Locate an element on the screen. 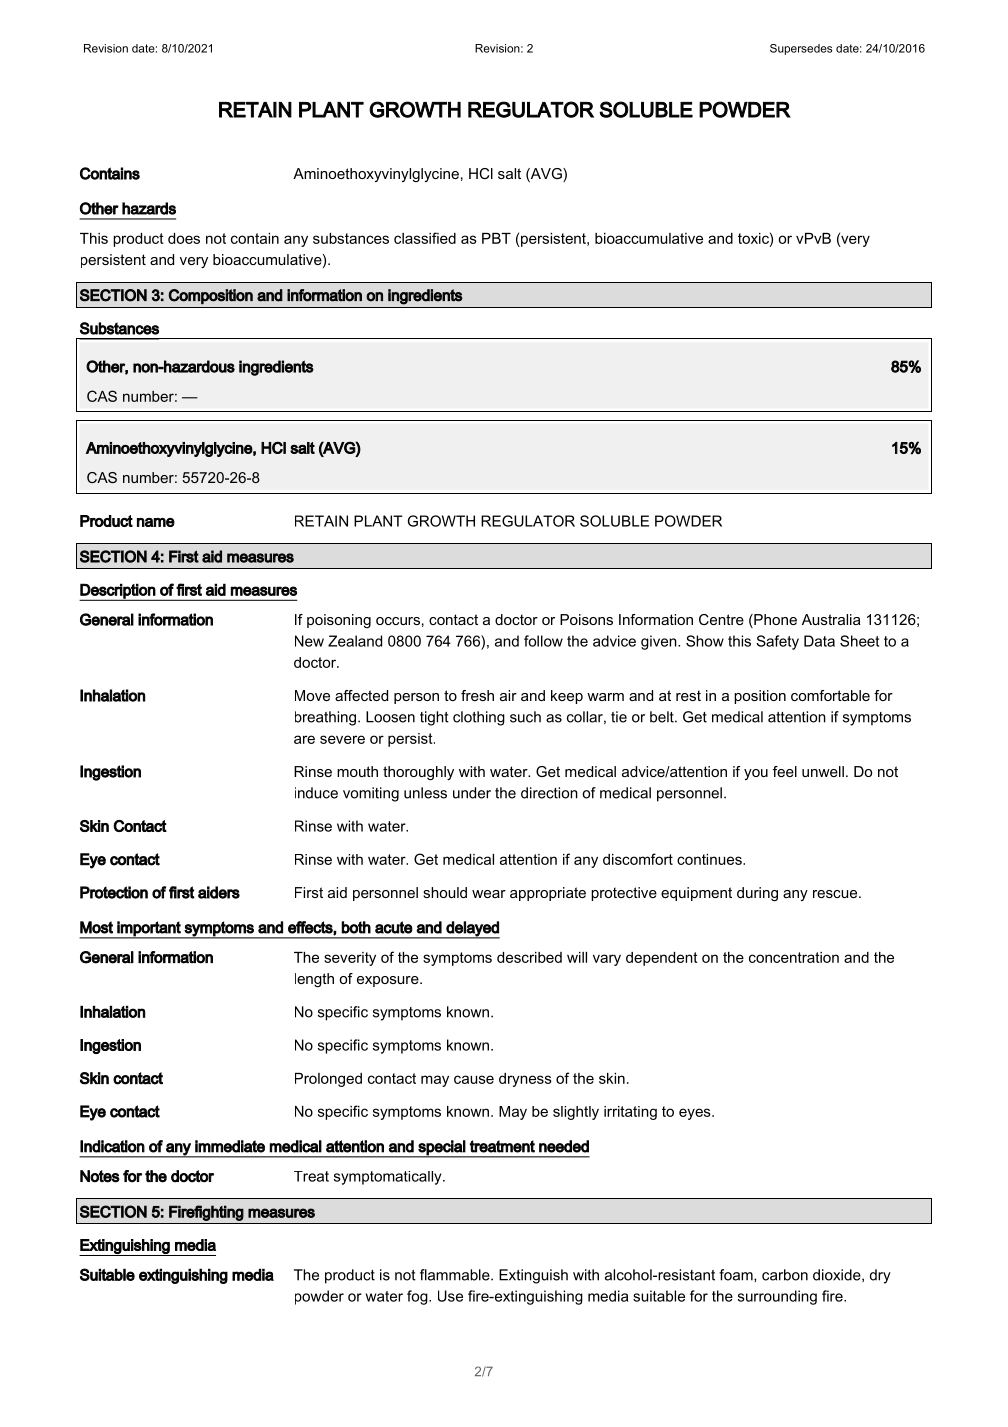 Image resolution: width=1008 pixels, height=1427 pixels. wear is located at coordinates (489, 894).
